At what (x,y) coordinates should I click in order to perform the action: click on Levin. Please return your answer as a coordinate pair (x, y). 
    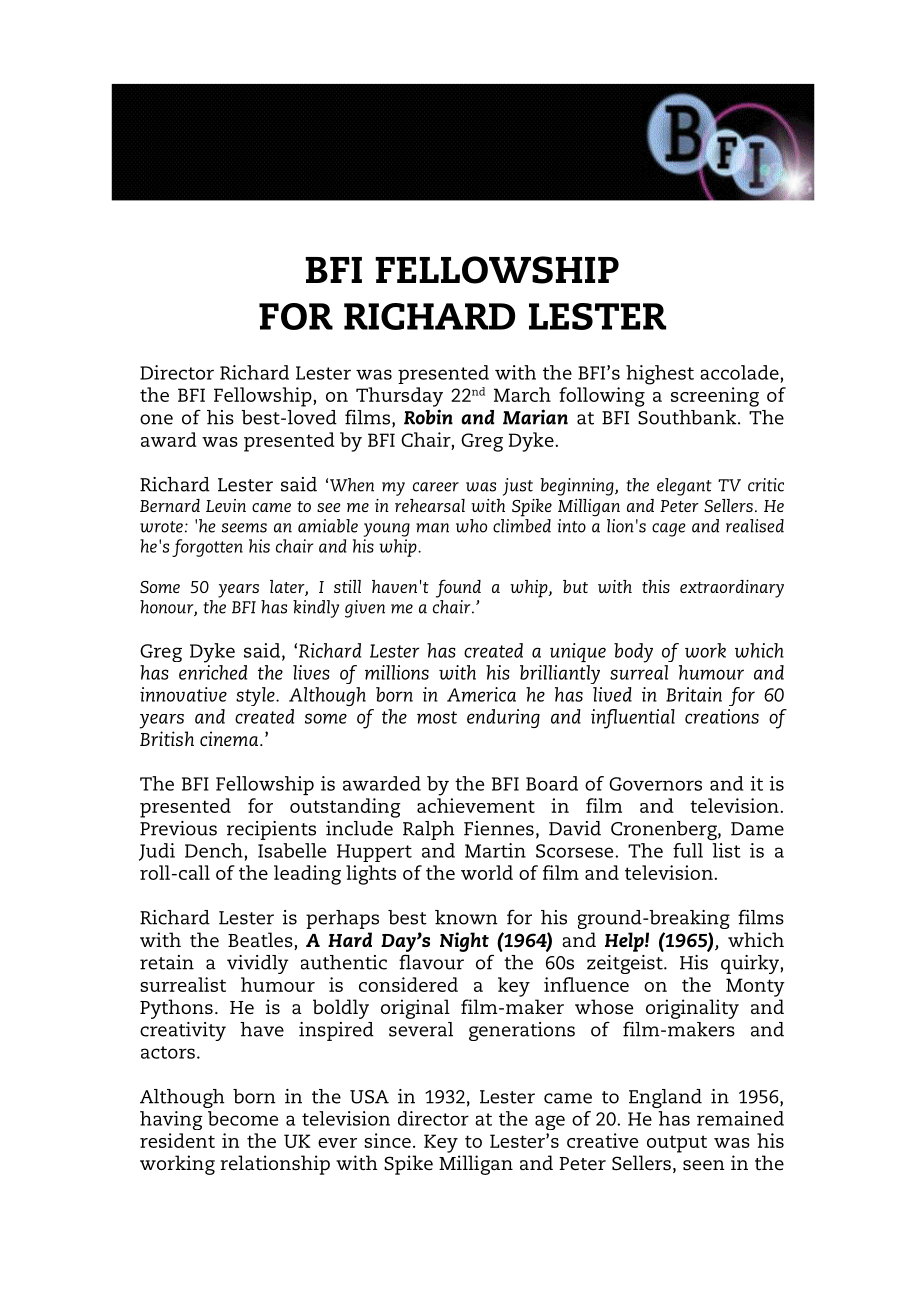
    Looking at the image, I should click on (226, 505).
